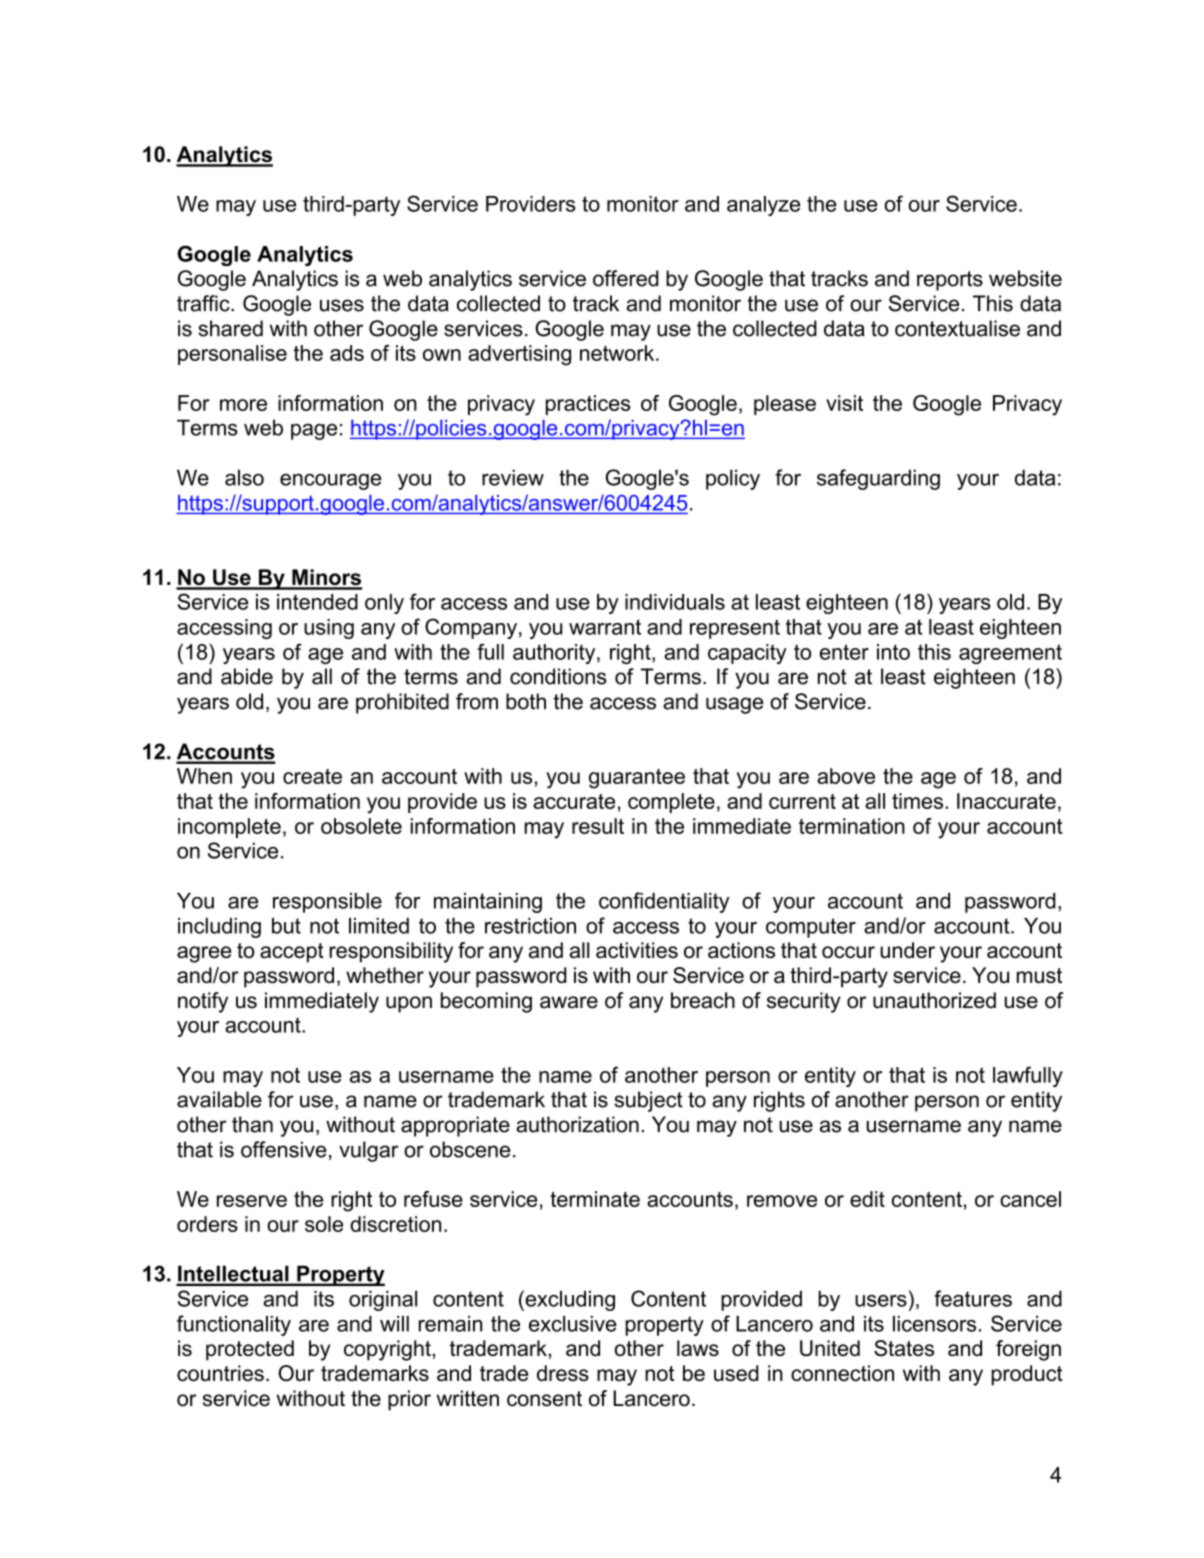 The height and width of the page is (1558, 1204). Describe the element at coordinates (250, 1350) in the page. I see `protected` at that location.
